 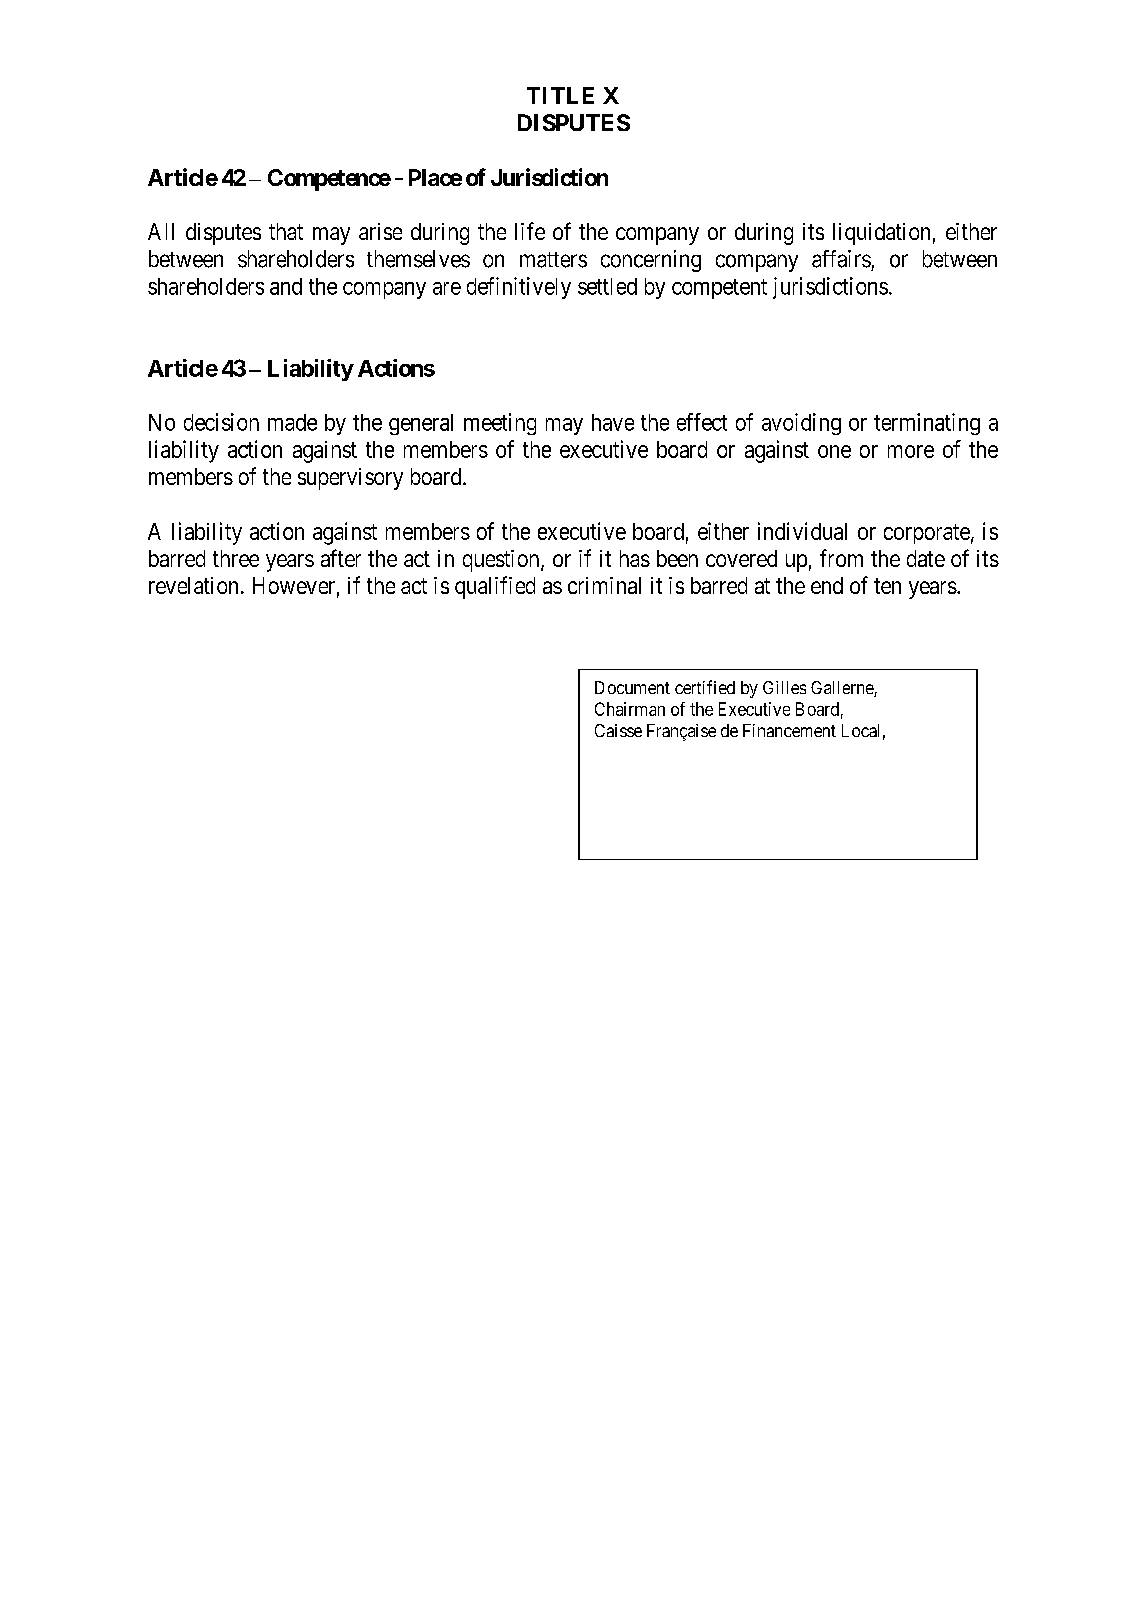 I want to click on liquidation, so click(x=881, y=234).
